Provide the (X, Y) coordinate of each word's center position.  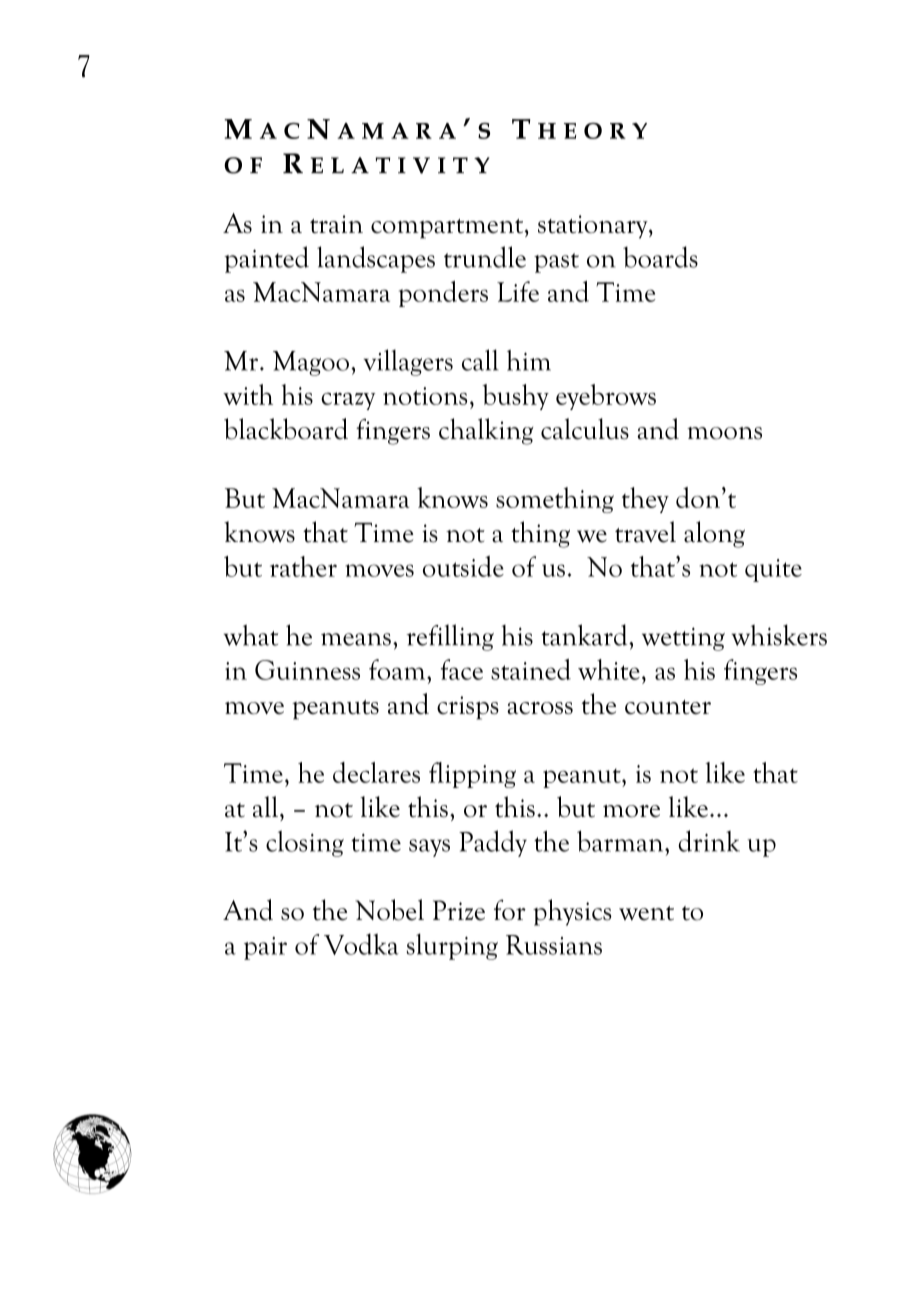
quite (773, 570)
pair (265, 948)
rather (303, 566)
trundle (485, 257)
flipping (472, 775)
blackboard (286, 429)
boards (660, 257)
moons (724, 433)
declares (376, 772)
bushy (515, 397)
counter (668, 707)
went (646, 913)
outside (463, 566)
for (510, 910)
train (336, 224)
